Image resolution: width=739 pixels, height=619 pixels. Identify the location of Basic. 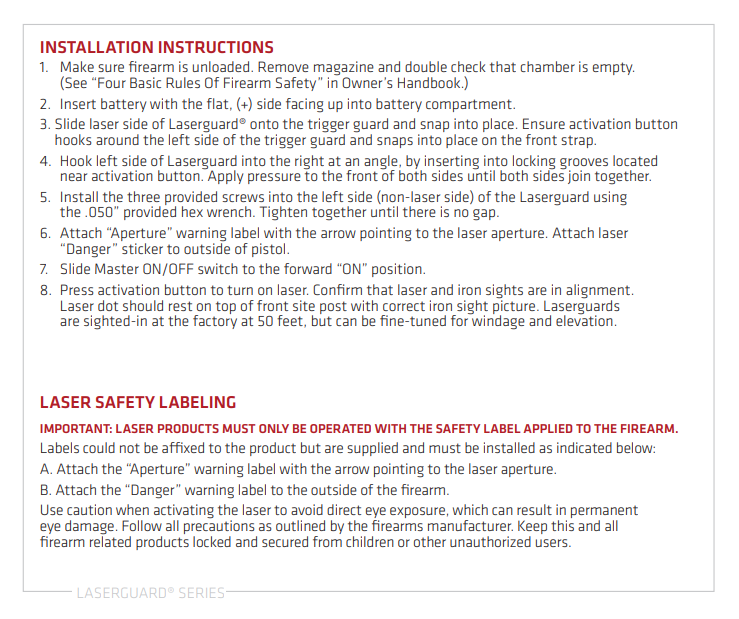
(145, 82).
